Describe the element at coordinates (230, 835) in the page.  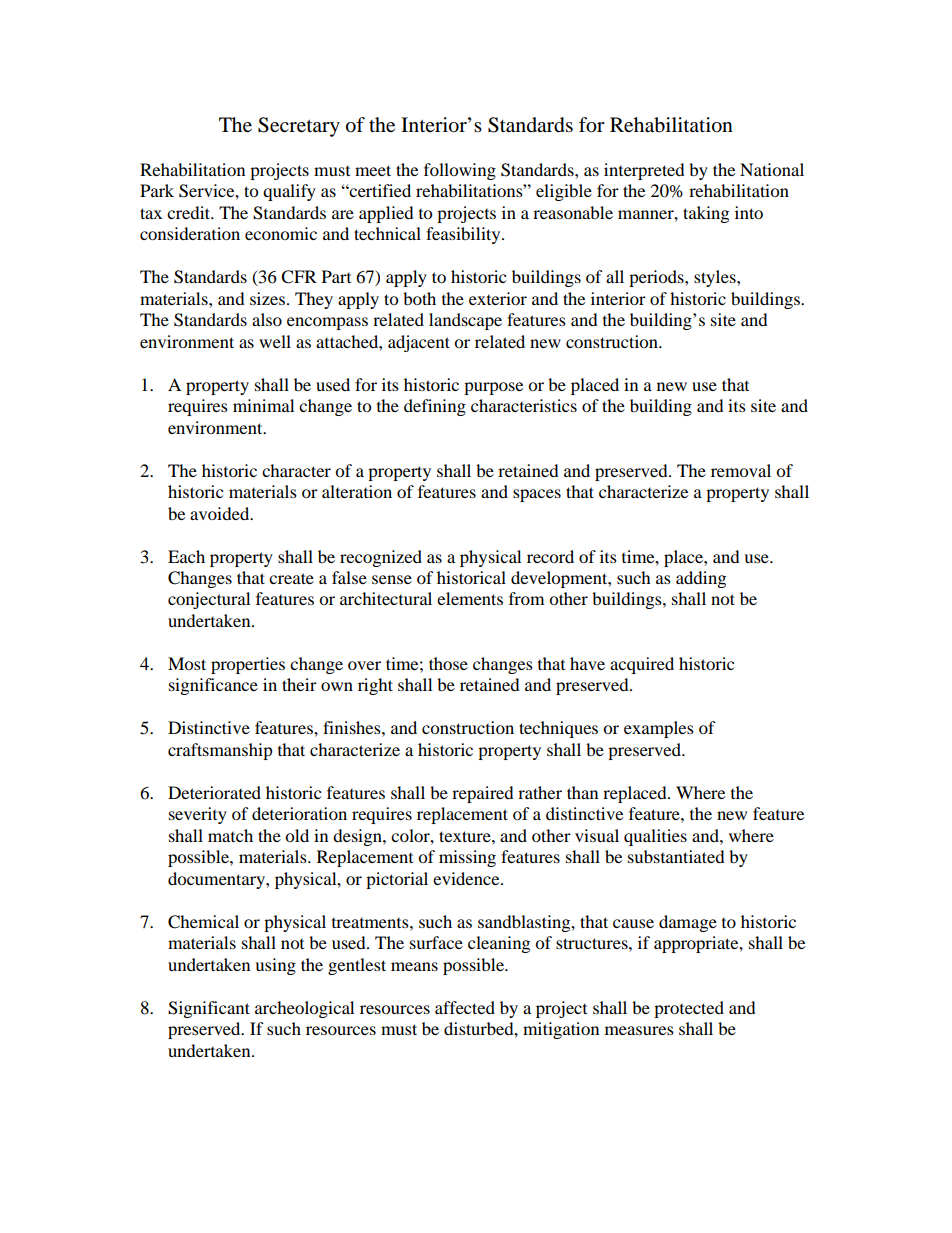
I see `match` at that location.
